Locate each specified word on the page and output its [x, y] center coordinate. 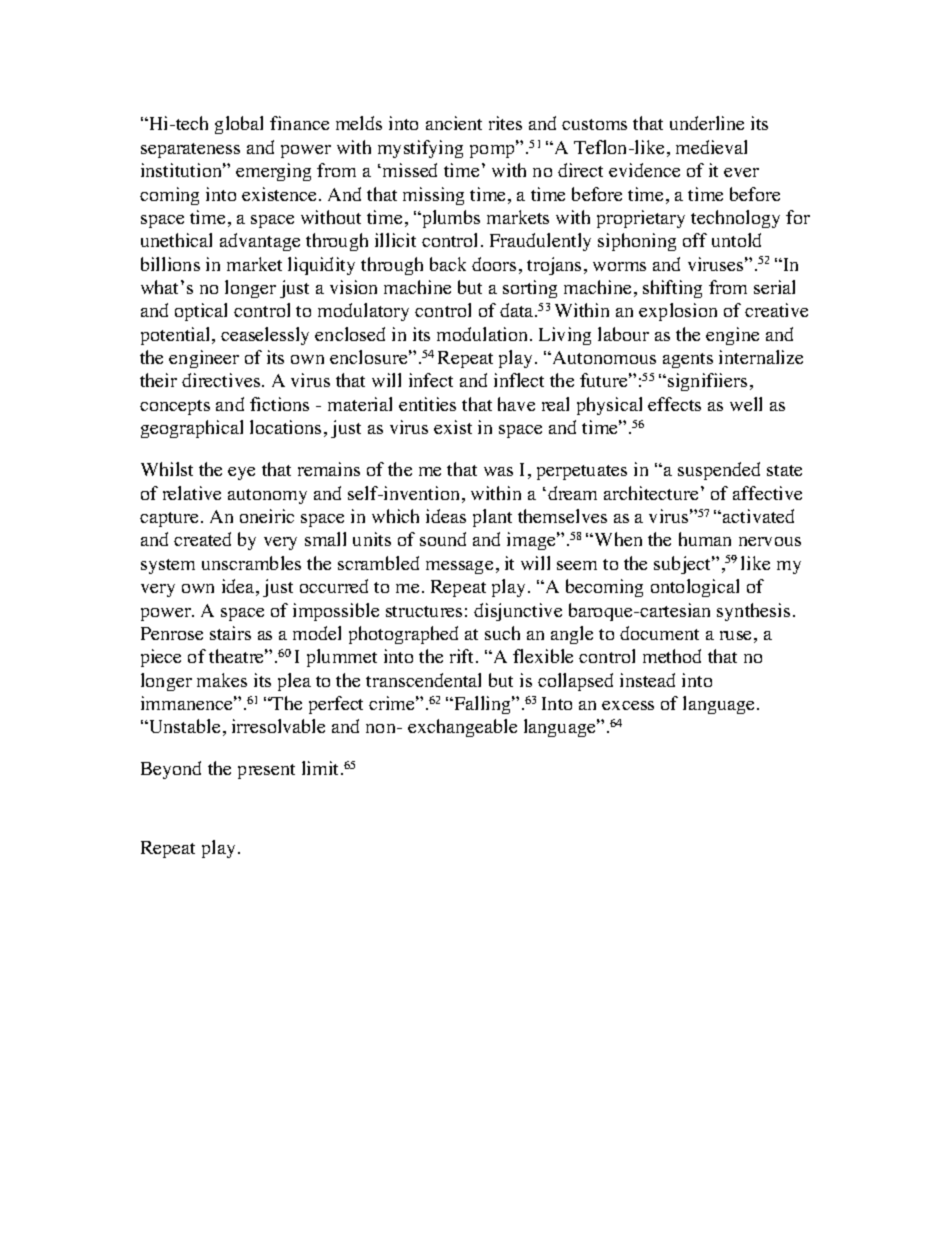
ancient [454, 123]
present [266, 771]
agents [688, 360]
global [239, 125]
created [202, 539]
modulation [484, 334]
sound [443, 539]
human [705, 539]
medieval [711, 147]
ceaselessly [265, 336]
